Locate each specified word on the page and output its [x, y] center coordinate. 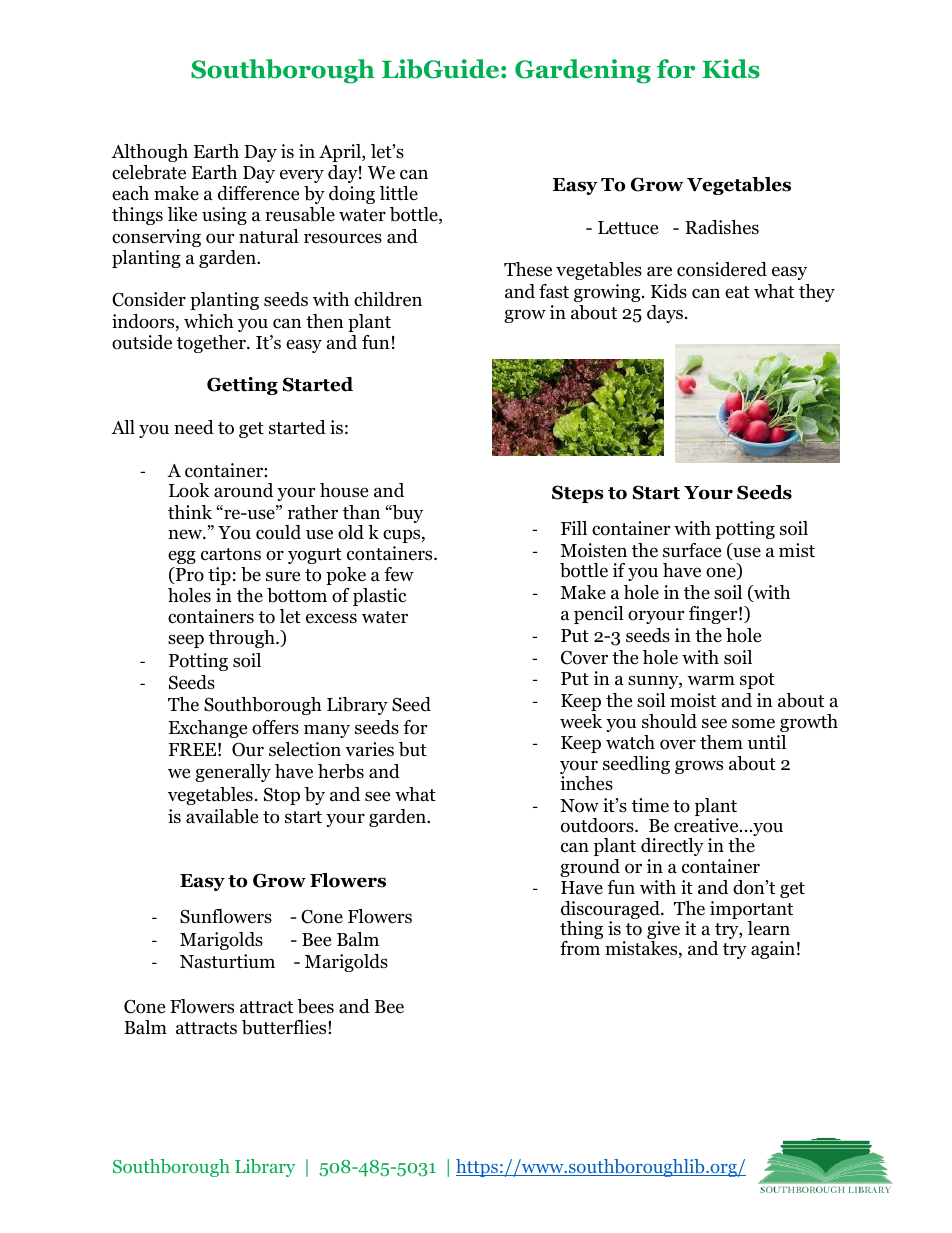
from [580, 948]
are [659, 271]
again [773, 950]
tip [219, 576]
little [399, 193]
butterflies [285, 1027]
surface [692, 550]
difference [258, 193]
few [399, 574]
